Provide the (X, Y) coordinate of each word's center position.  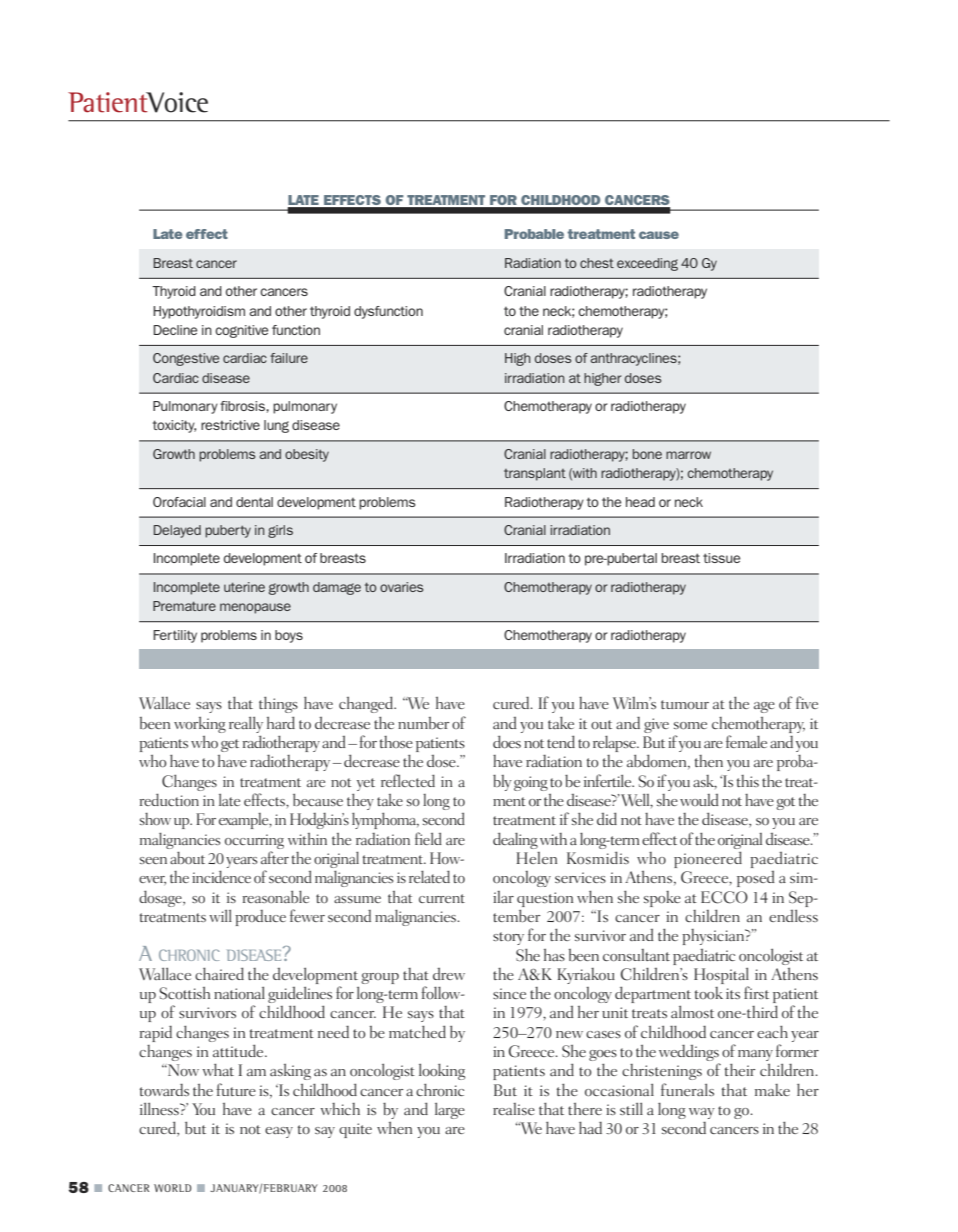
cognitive (241, 331)
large (450, 1111)
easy (279, 1132)
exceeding (647, 264)
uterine (244, 587)
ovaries (401, 587)
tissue (721, 558)
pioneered (708, 859)
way (702, 1113)
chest (597, 263)
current (442, 898)
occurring (254, 841)
